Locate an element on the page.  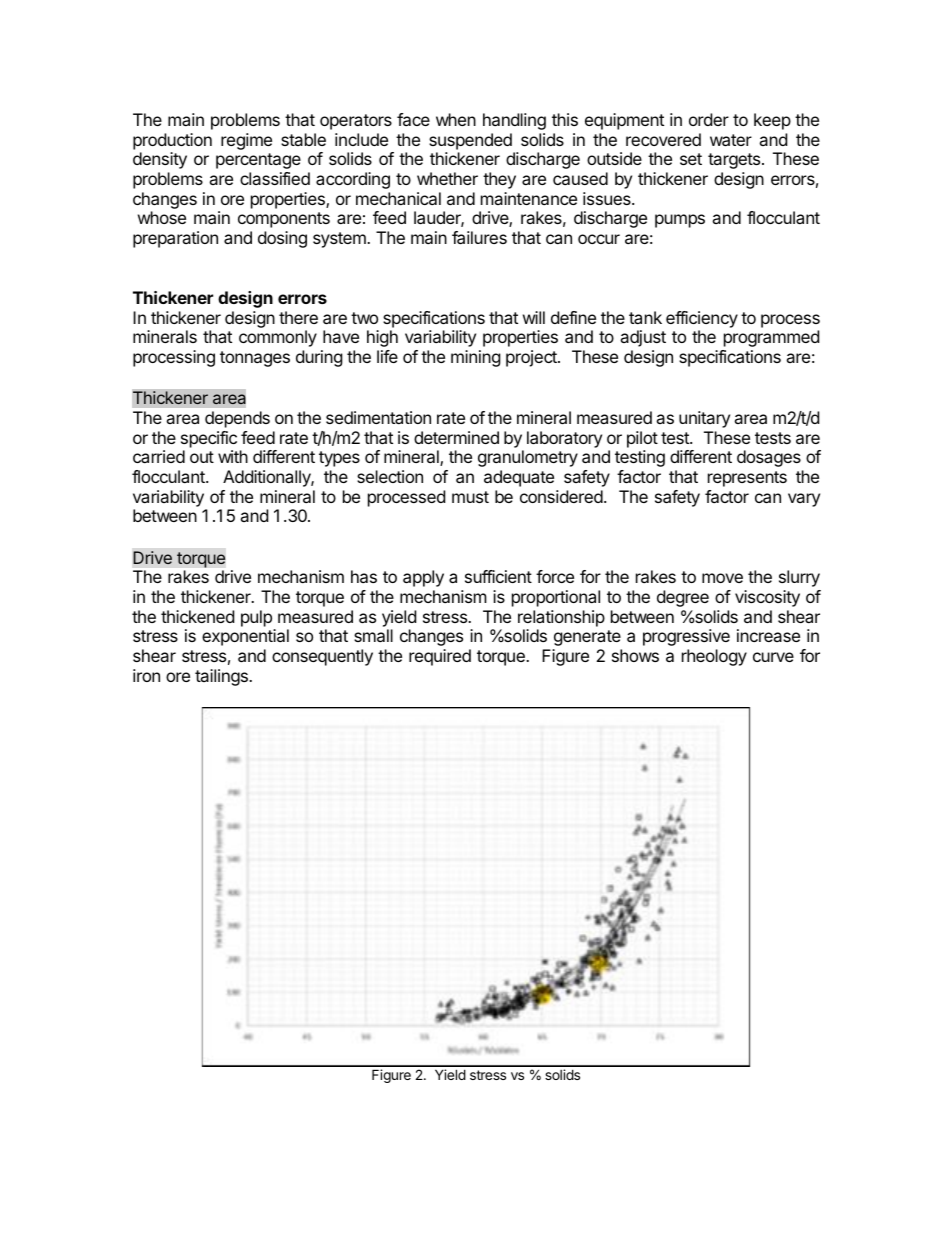
programmed is located at coordinates (771, 338).
